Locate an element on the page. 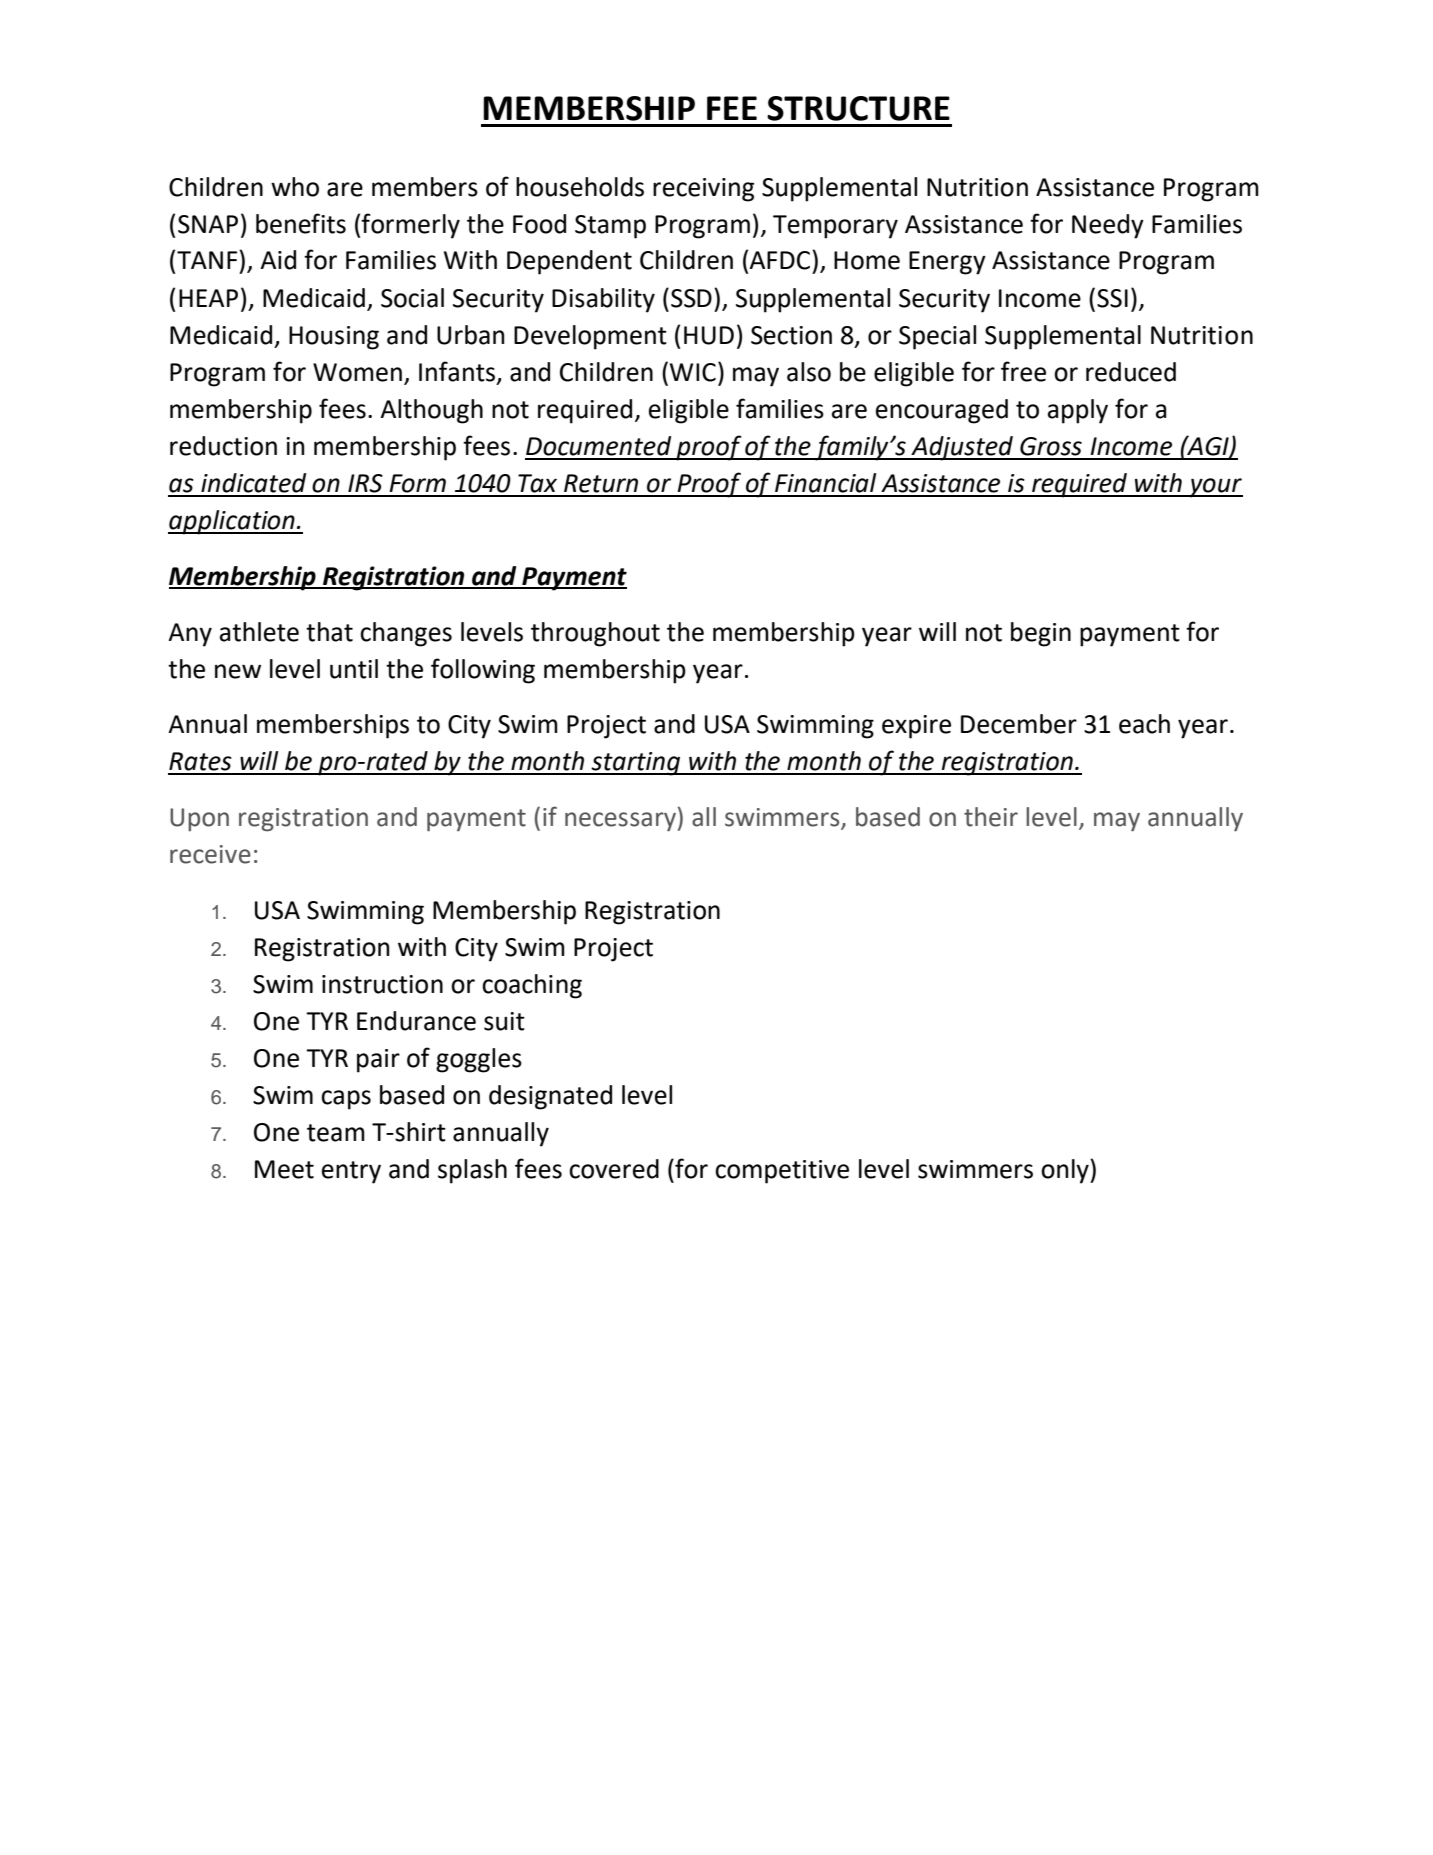  their is located at coordinates (991, 817).
